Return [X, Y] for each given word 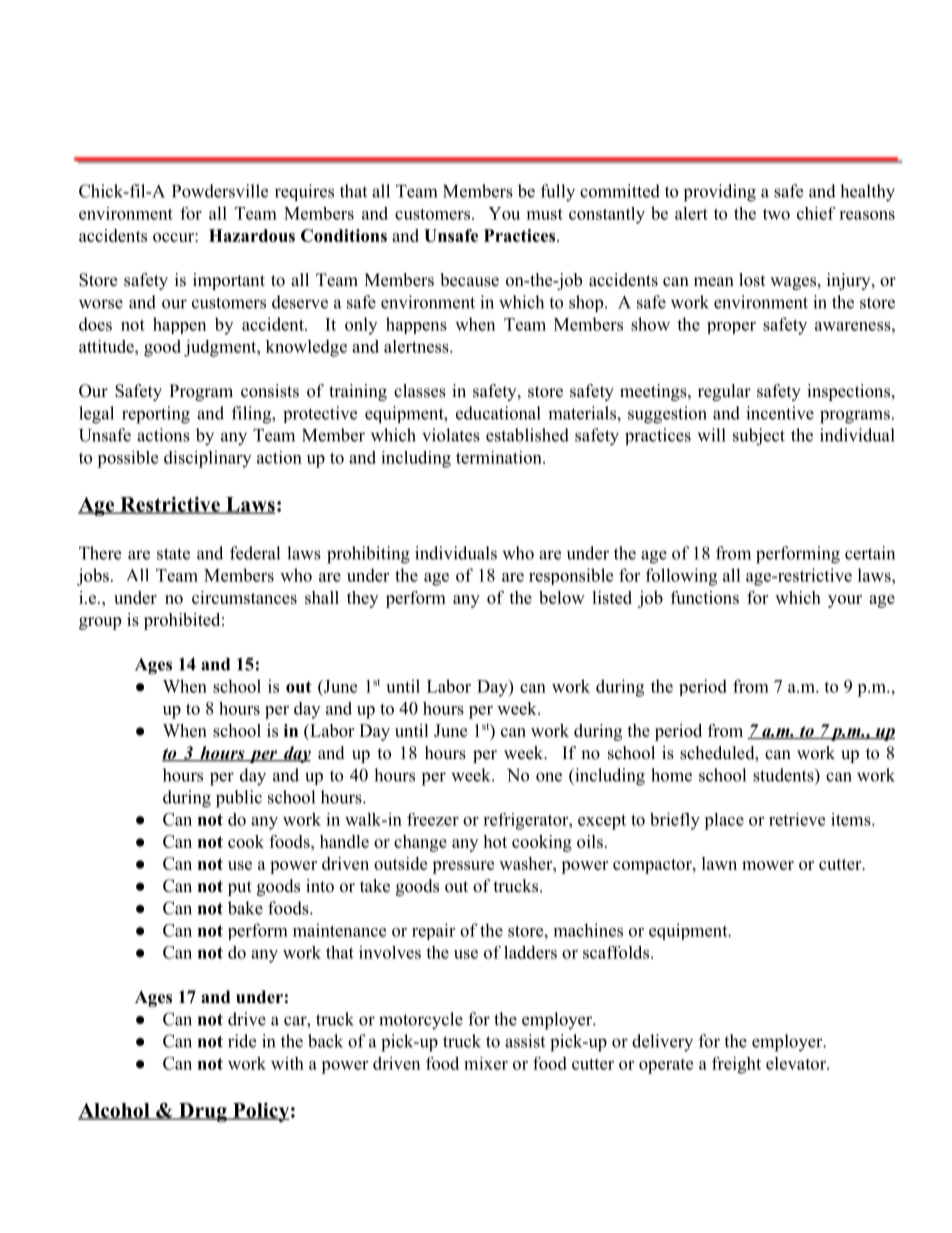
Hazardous [252, 235]
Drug [203, 1112]
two [776, 214]
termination [500, 457]
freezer [433, 819]
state [173, 554]
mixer [486, 1063]
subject [759, 437]
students [784, 775]
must [545, 214]
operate [666, 1066]
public [239, 799]
